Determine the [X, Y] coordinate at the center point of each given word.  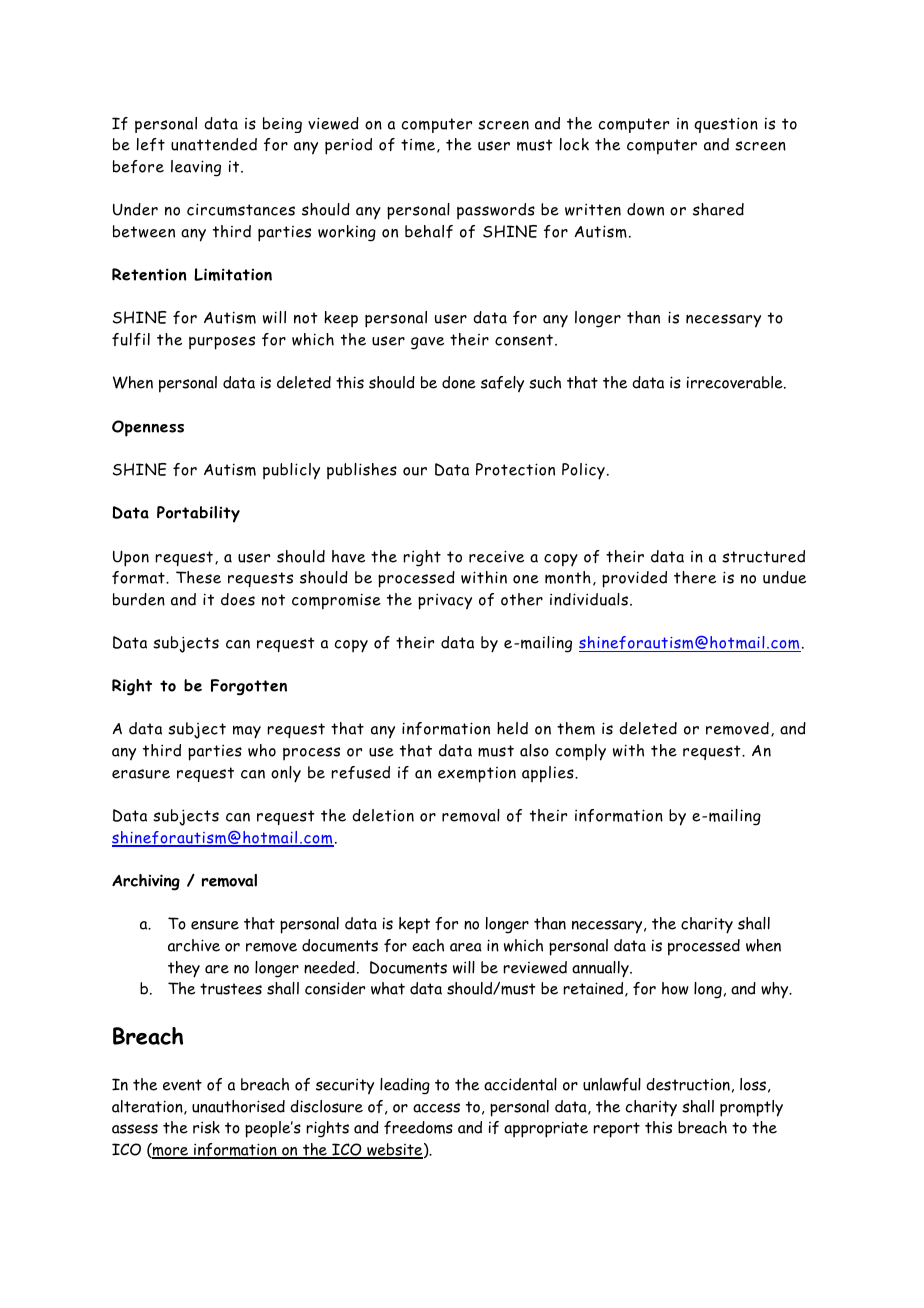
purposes [222, 343]
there [695, 577]
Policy [583, 471]
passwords [496, 211]
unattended [214, 144]
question [726, 125]
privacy [445, 601]
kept [414, 925]
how [675, 988]
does [238, 599]
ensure [215, 925]
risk [206, 1127]
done [459, 382]
